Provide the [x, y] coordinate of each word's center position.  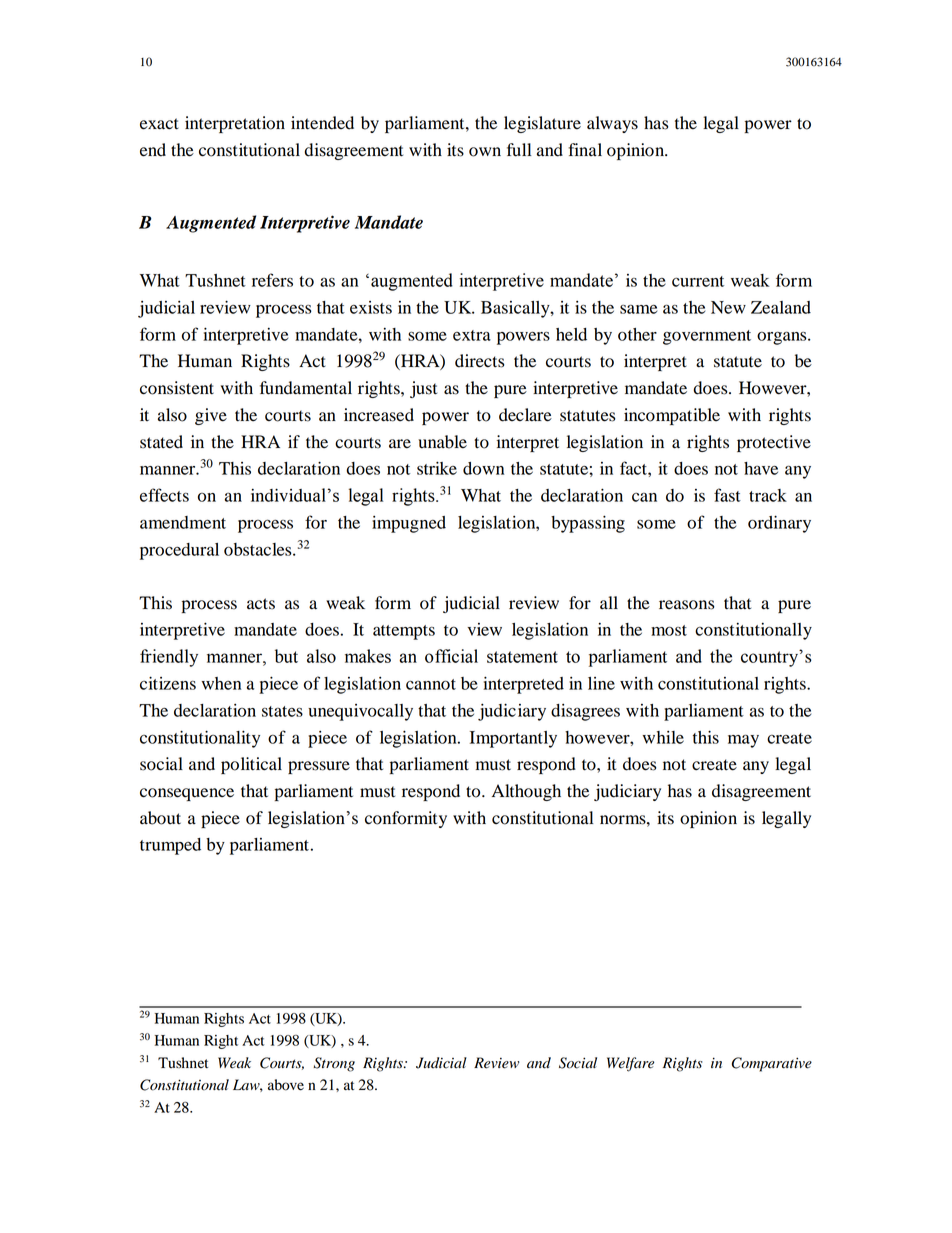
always [612, 124]
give [211, 416]
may [743, 741]
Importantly [513, 739]
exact [159, 124]
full [519, 150]
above [286, 1085]
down [483, 468]
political [251, 765]
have [761, 468]
